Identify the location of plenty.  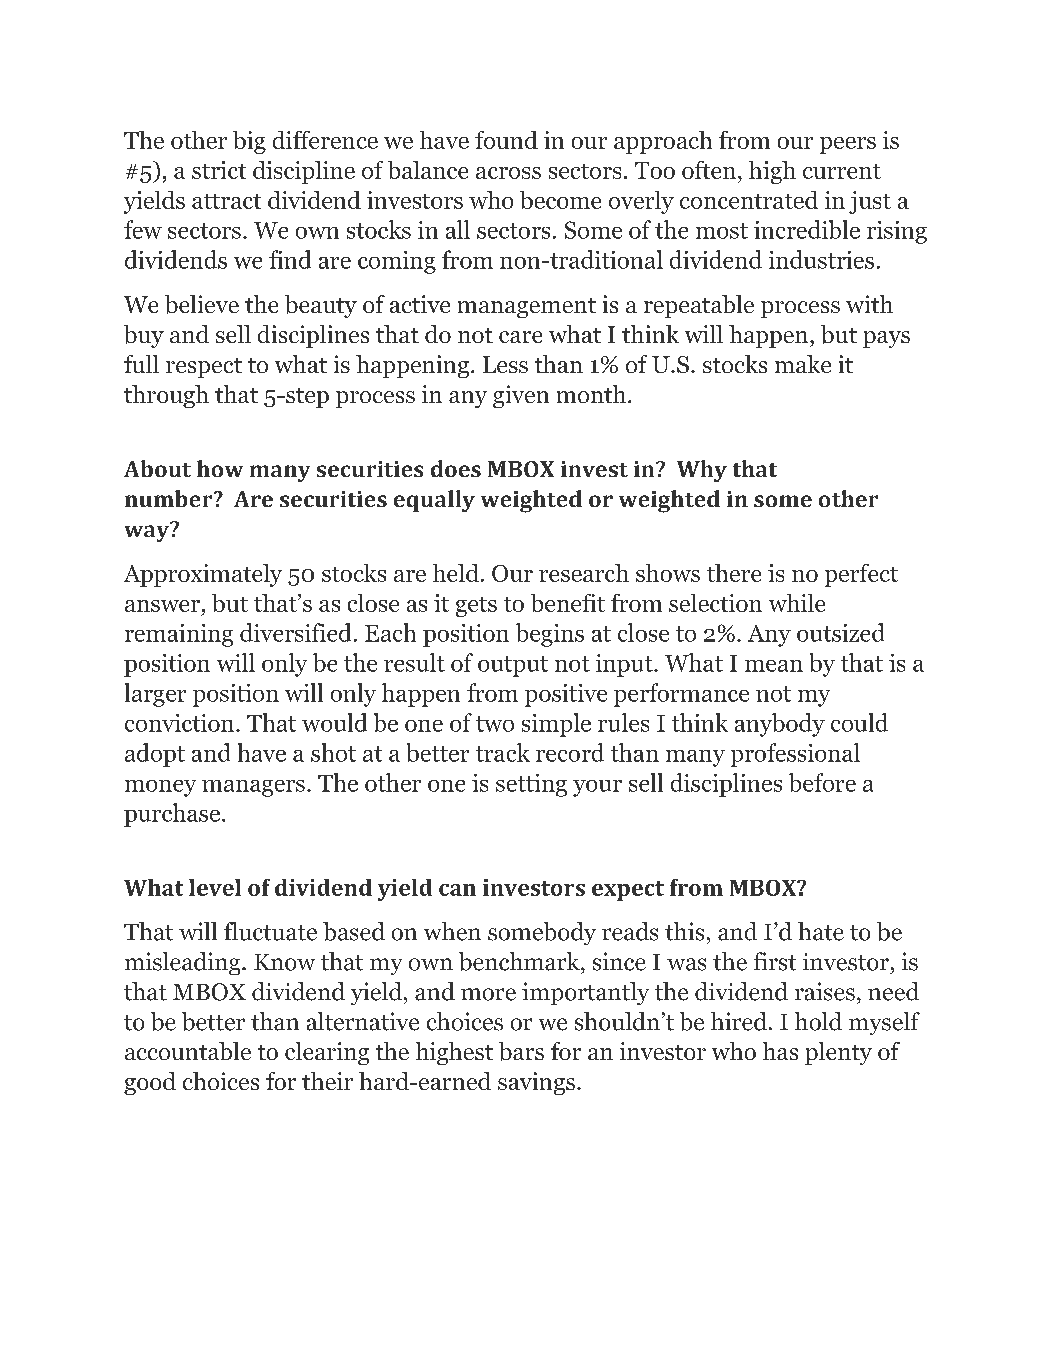
(838, 1053).
